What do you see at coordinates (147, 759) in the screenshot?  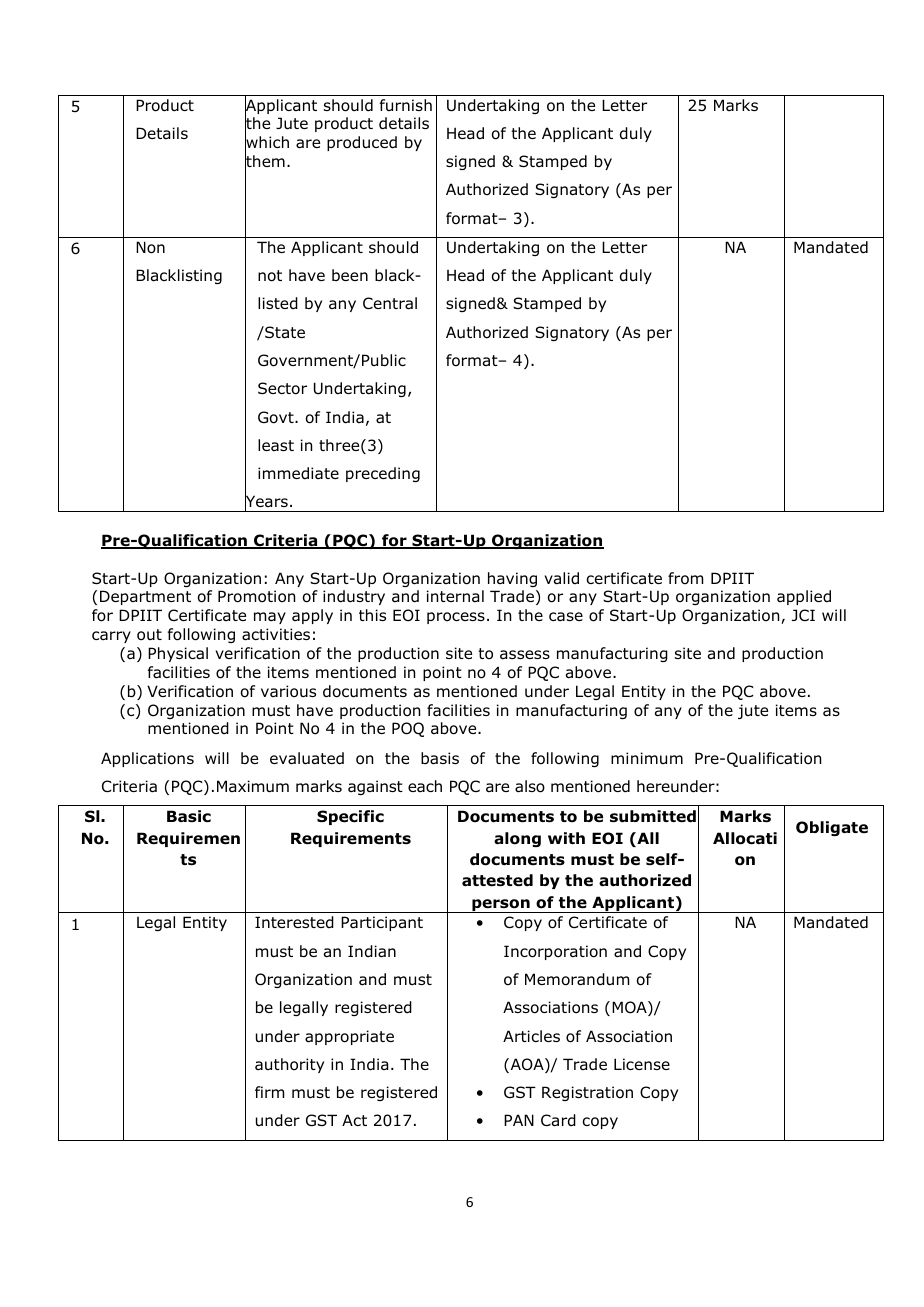 I see `Applications` at bounding box center [147, 759].
